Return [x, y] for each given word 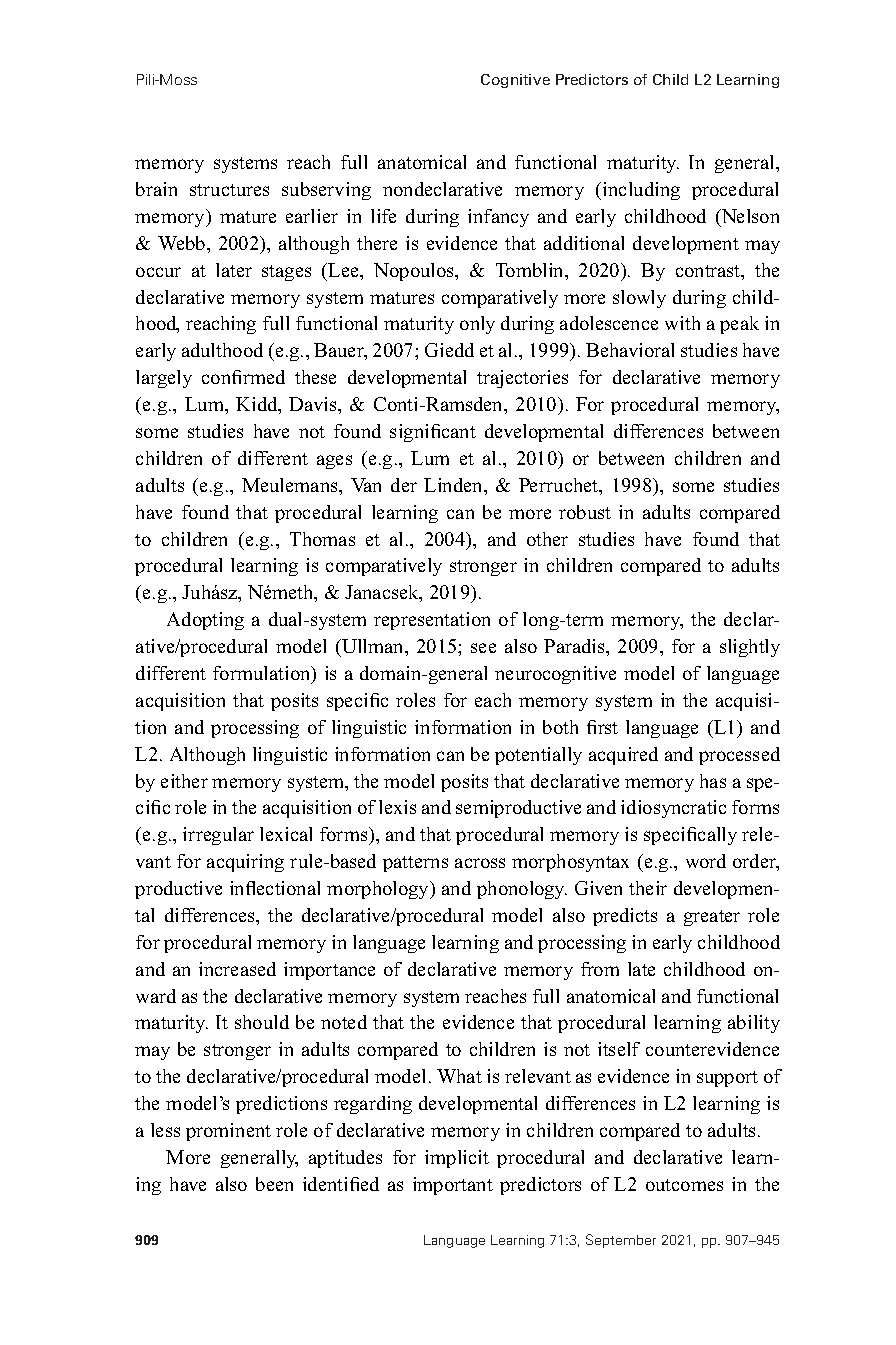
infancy [498, 218]
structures [229, 190]
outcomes [684, 1185]
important [453, 1186]
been [274, 1184]
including [641, 191]
